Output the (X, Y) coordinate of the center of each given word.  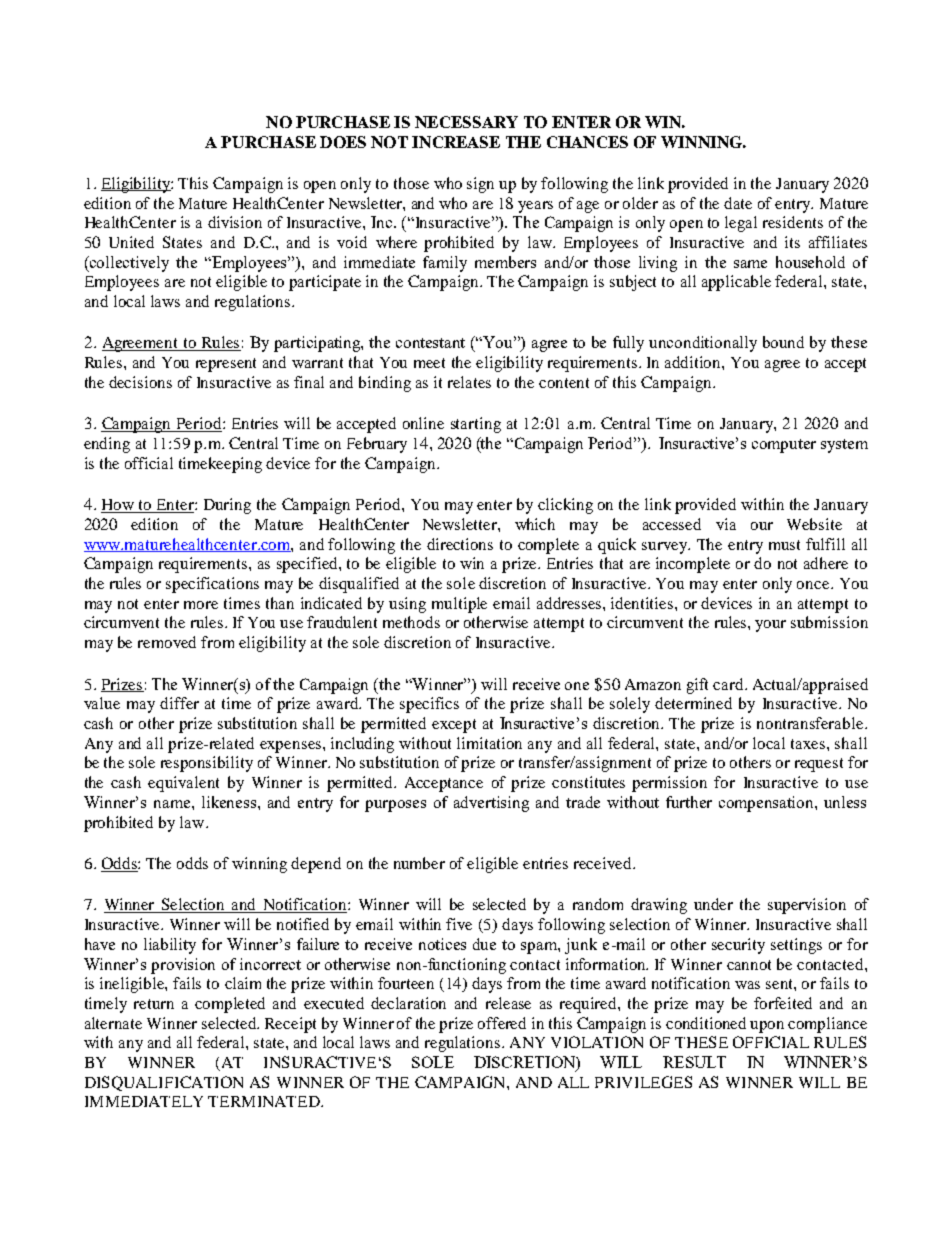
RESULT (694, 1062)
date (738, 203)
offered (502, 1023)
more (201, 605)
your (770, 626)
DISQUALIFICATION (164, 1083)
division (235, 222)
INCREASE (456, 142)
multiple (459, 605)
